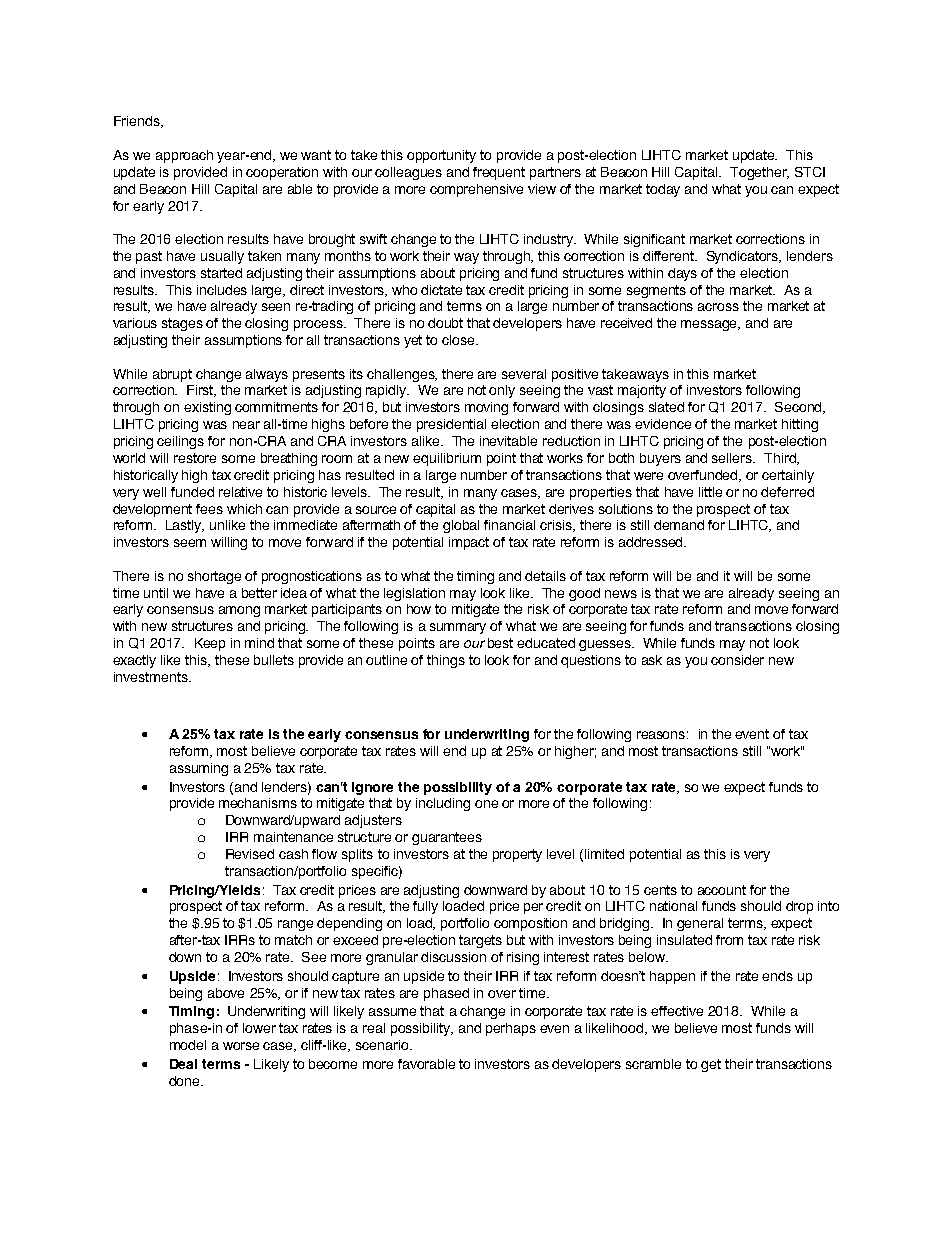 This screenshot has width=952, height=1233. I want to click on comprehensive, so click(476, 190).
